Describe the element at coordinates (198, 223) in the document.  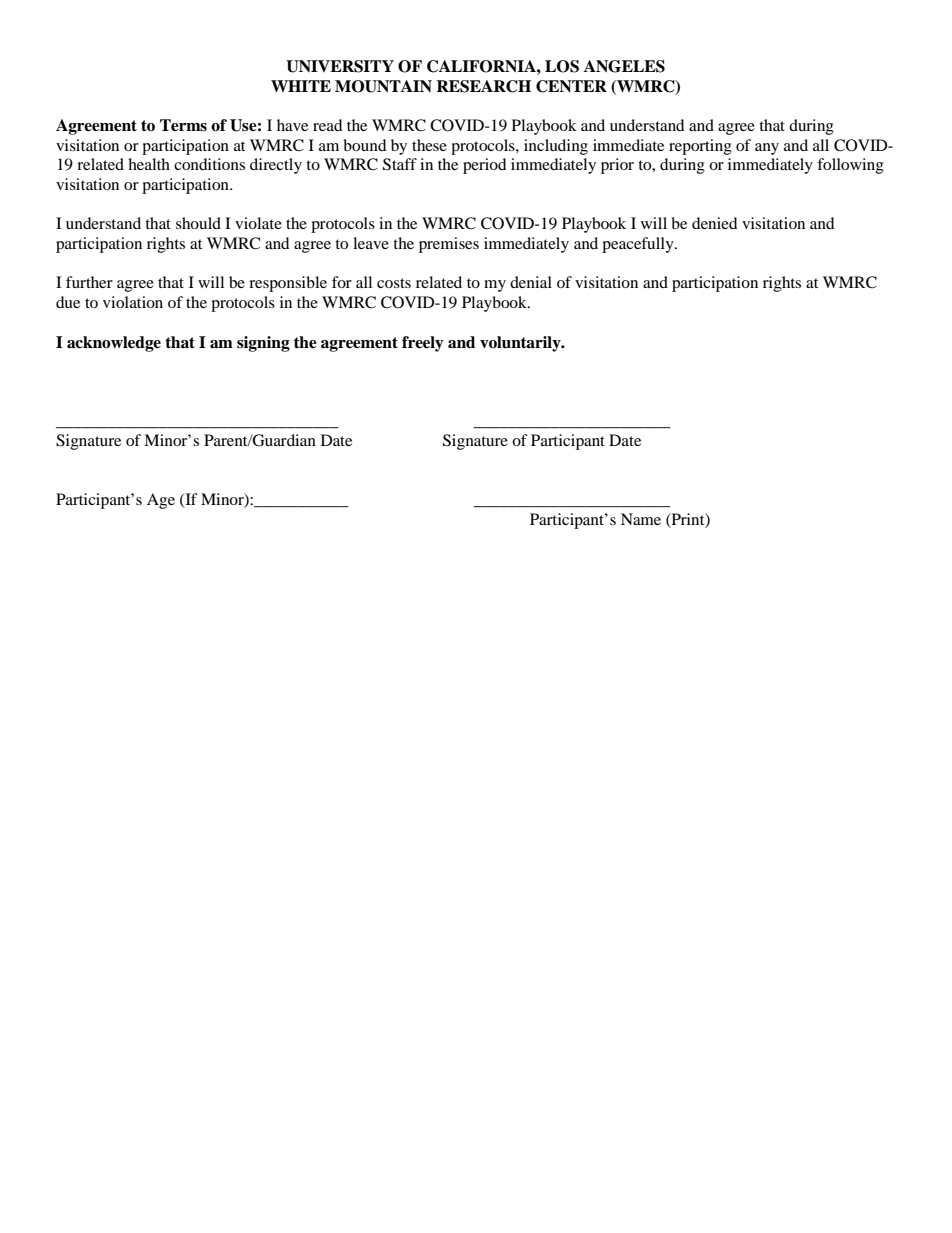
I see `should` at that location.
